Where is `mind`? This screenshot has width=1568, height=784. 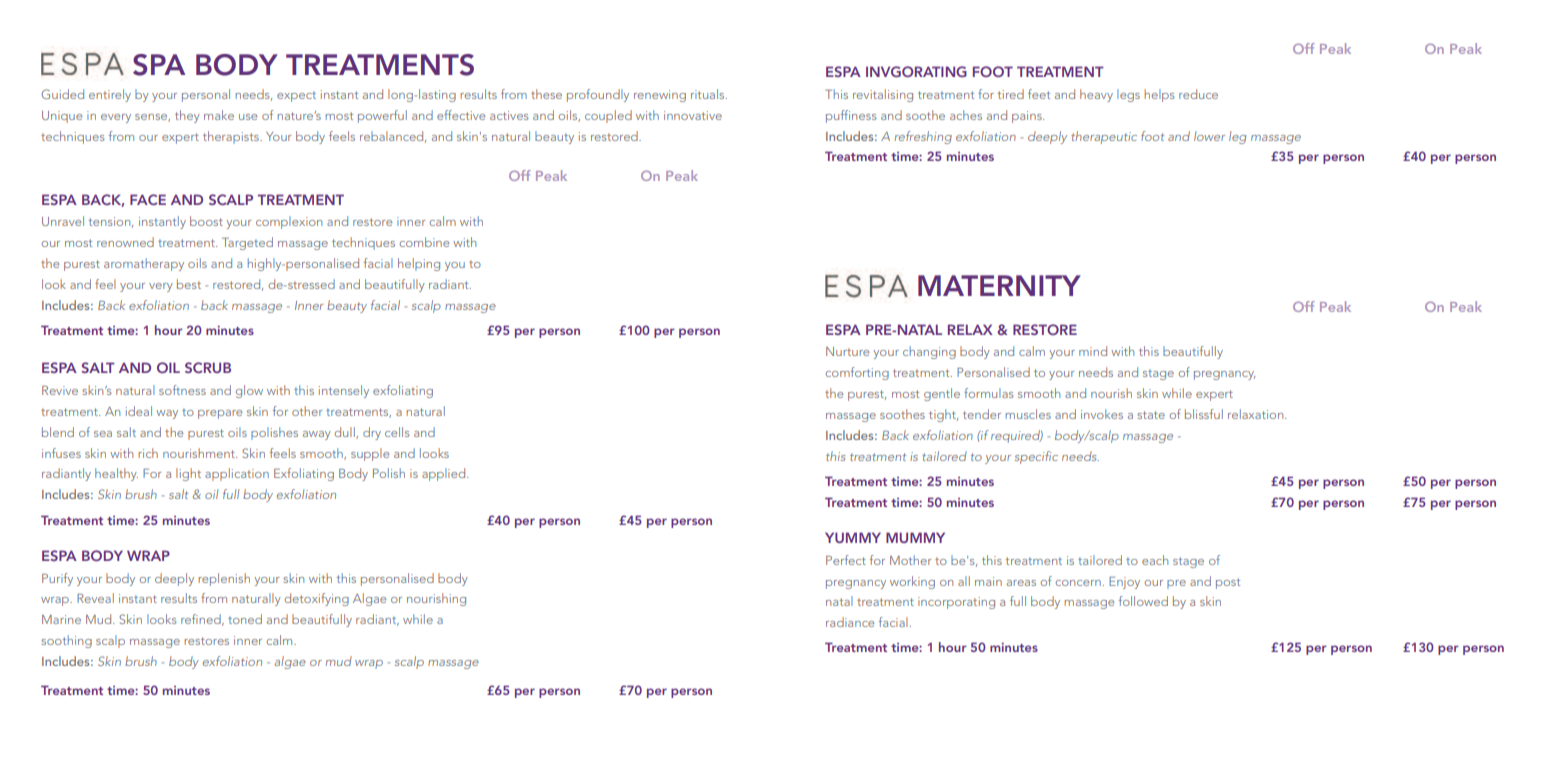 mind is located at coordinates (1093, 351).
